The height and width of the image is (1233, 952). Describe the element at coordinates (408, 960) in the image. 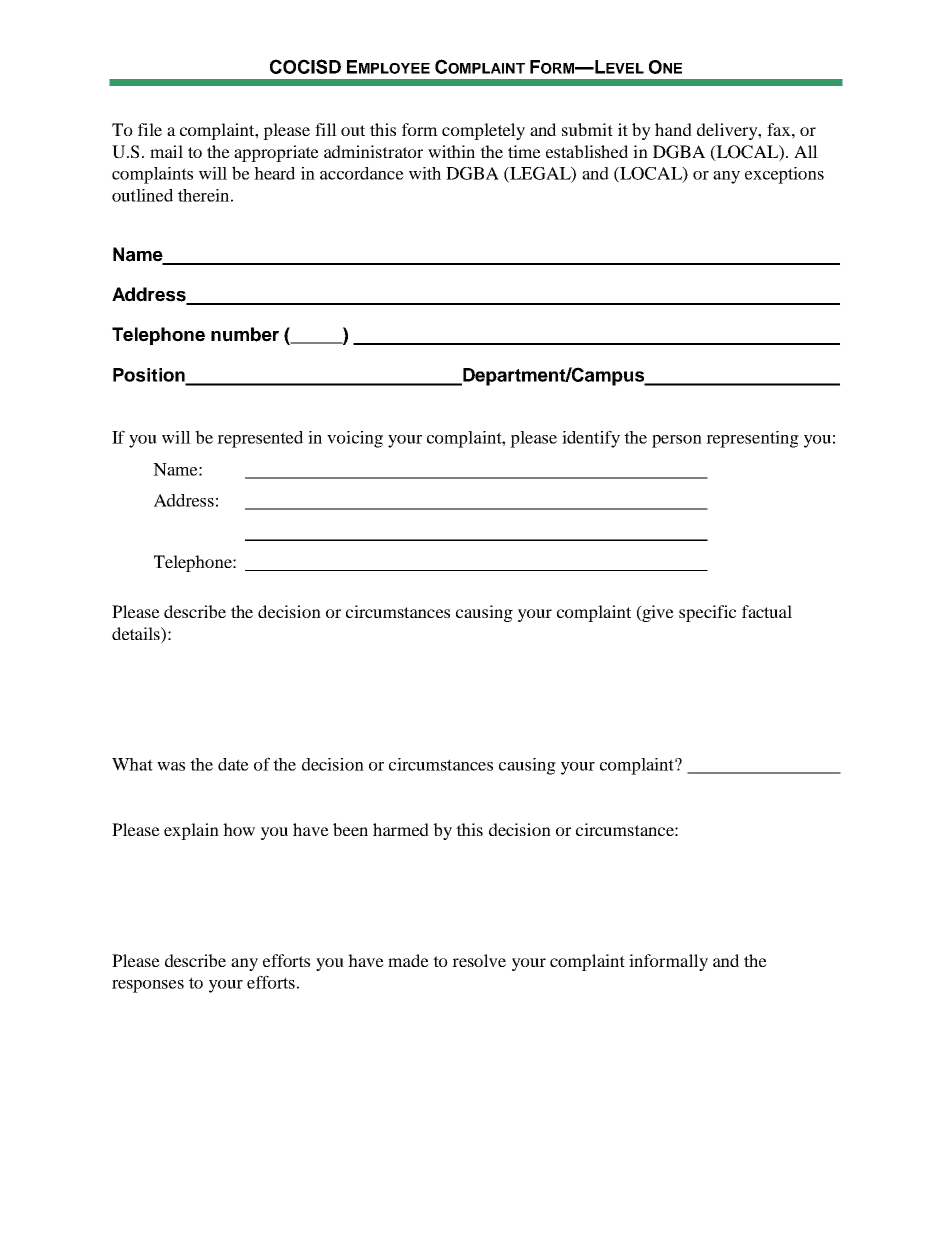

I see `made` at that location.
